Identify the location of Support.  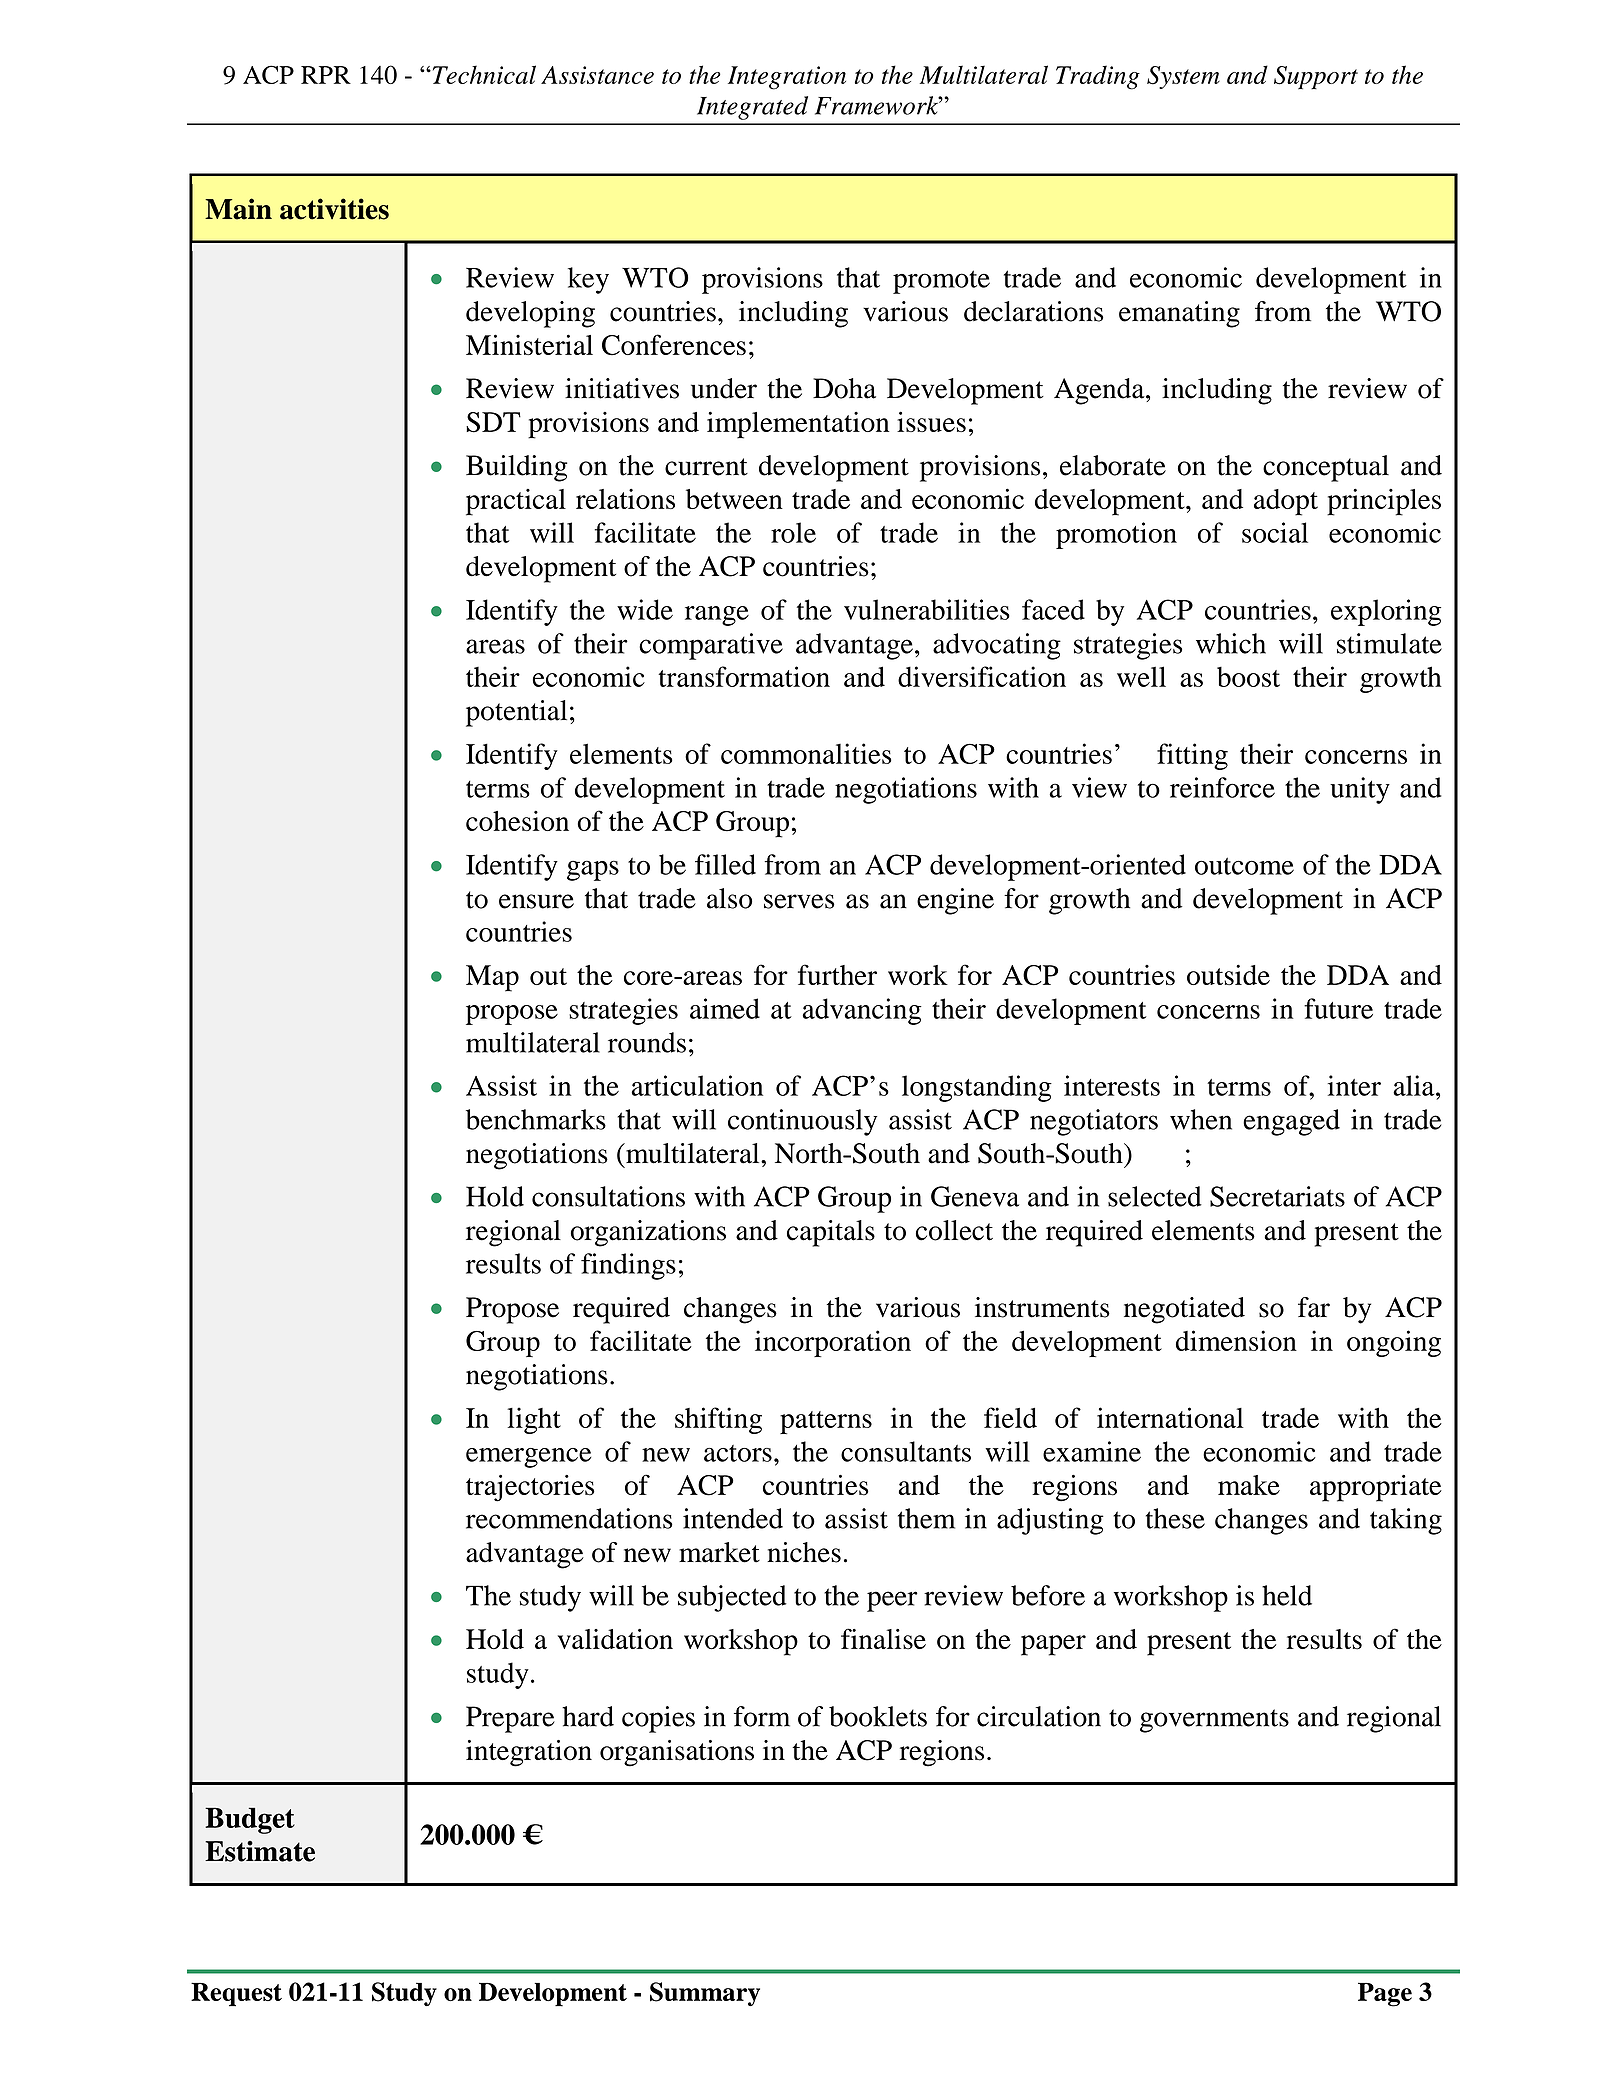
(1316, 78).
